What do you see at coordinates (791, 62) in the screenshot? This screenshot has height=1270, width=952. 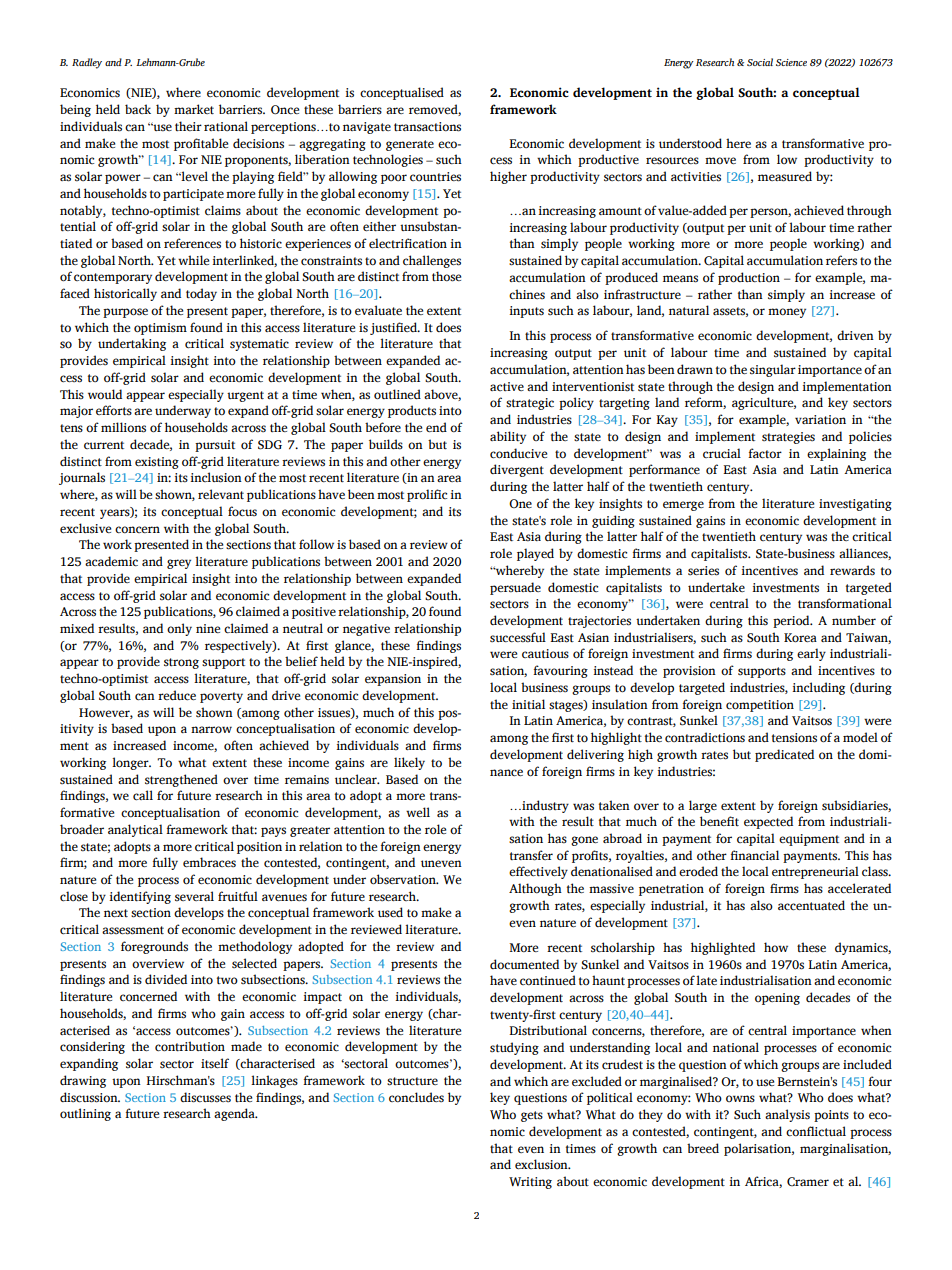 I see `Science` at bounding box center [791, 62].
